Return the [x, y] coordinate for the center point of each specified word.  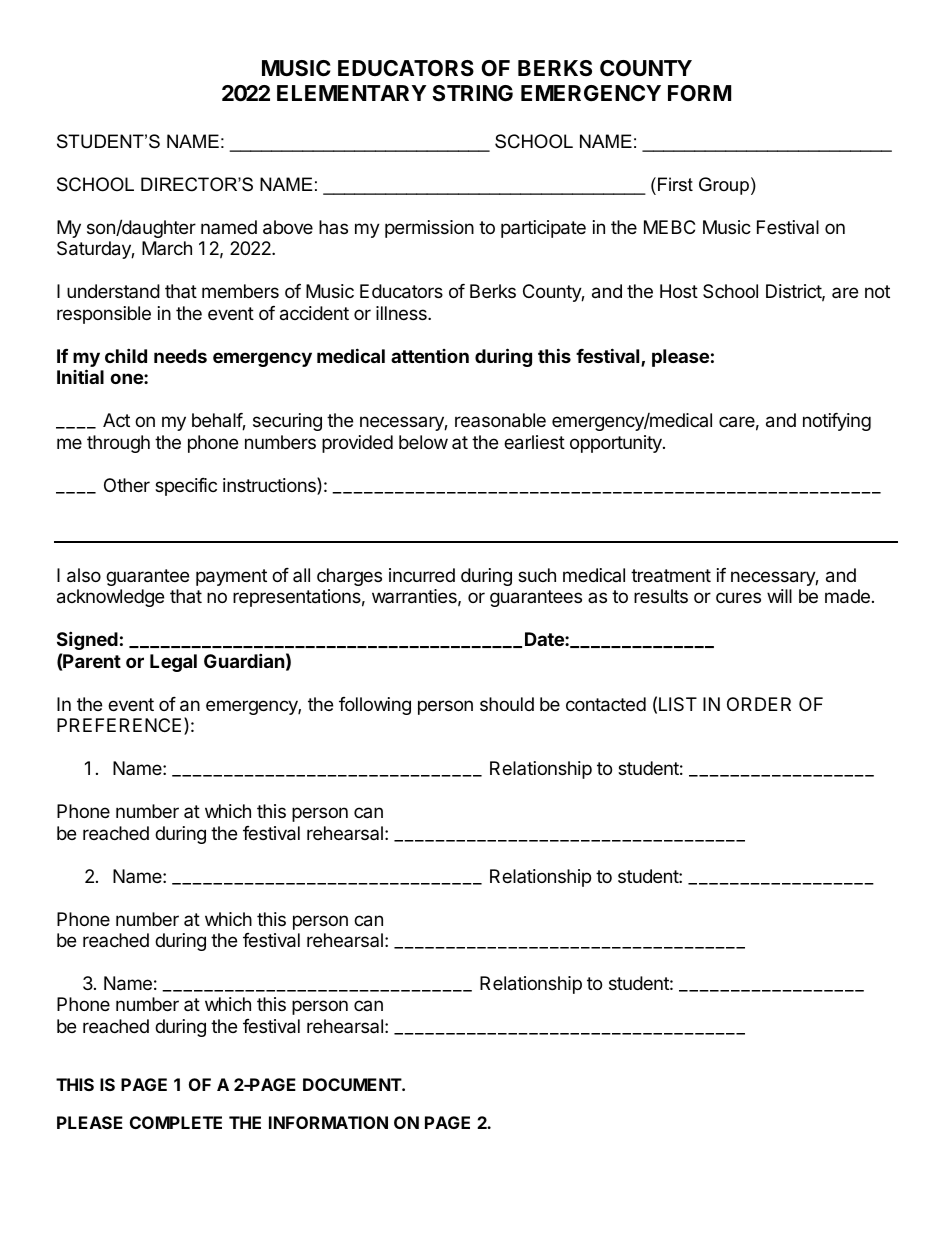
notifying [837, 422]
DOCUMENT [353, 1084]
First [675, 184]
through [118, 444]
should [507, 704]
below [423, 442]
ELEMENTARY [351, 93]
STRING [472, 93]
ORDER [759, 704]
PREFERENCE [119, 725]
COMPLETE [176, 1122]
